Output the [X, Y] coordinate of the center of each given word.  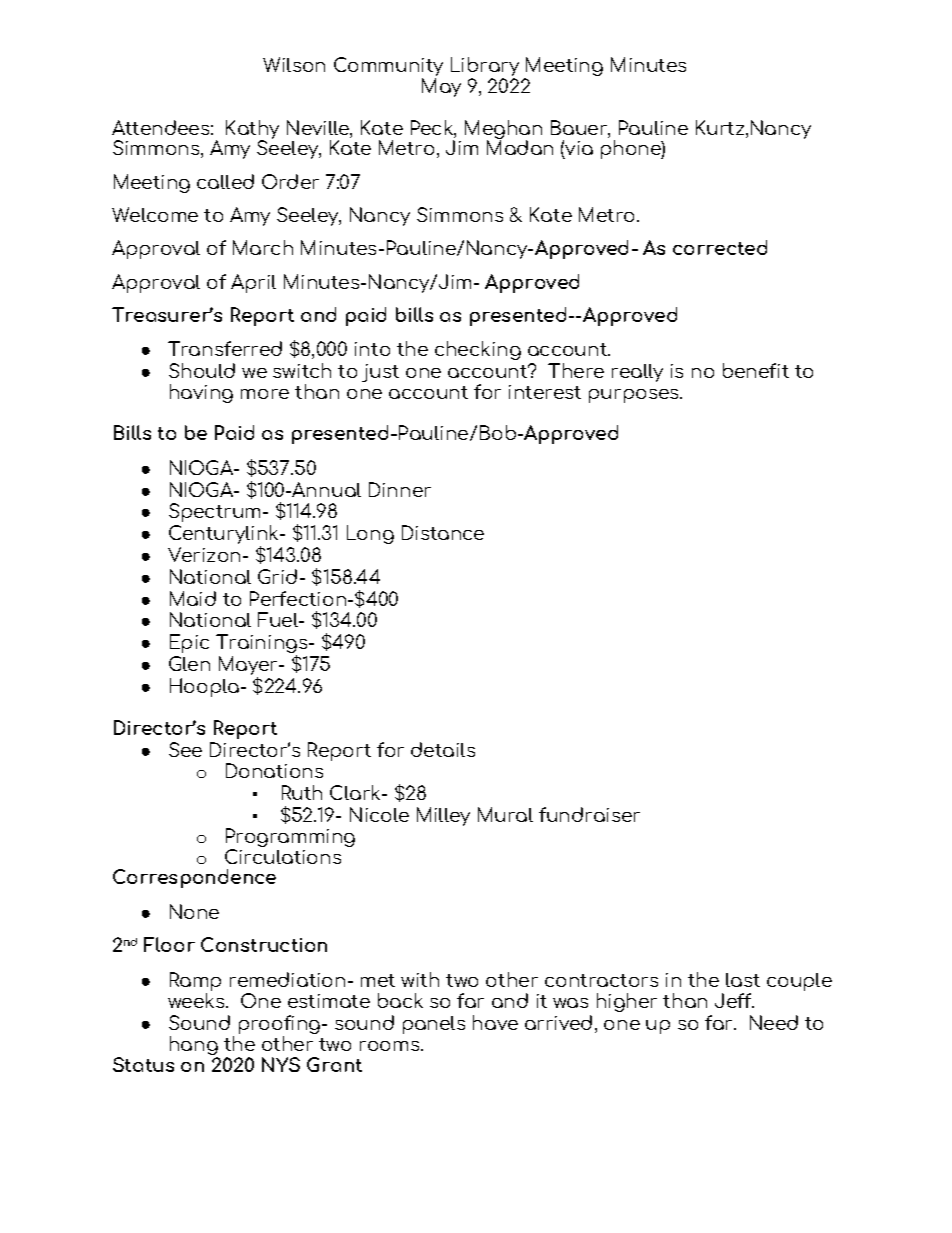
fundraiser [589, 814]
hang [194, 1047]
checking [478, 350]
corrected [720, 247]
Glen [189, 663]
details [443, 749]
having [201, 393]
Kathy [252, 131]
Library [485, 68]
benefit [756, 370]
